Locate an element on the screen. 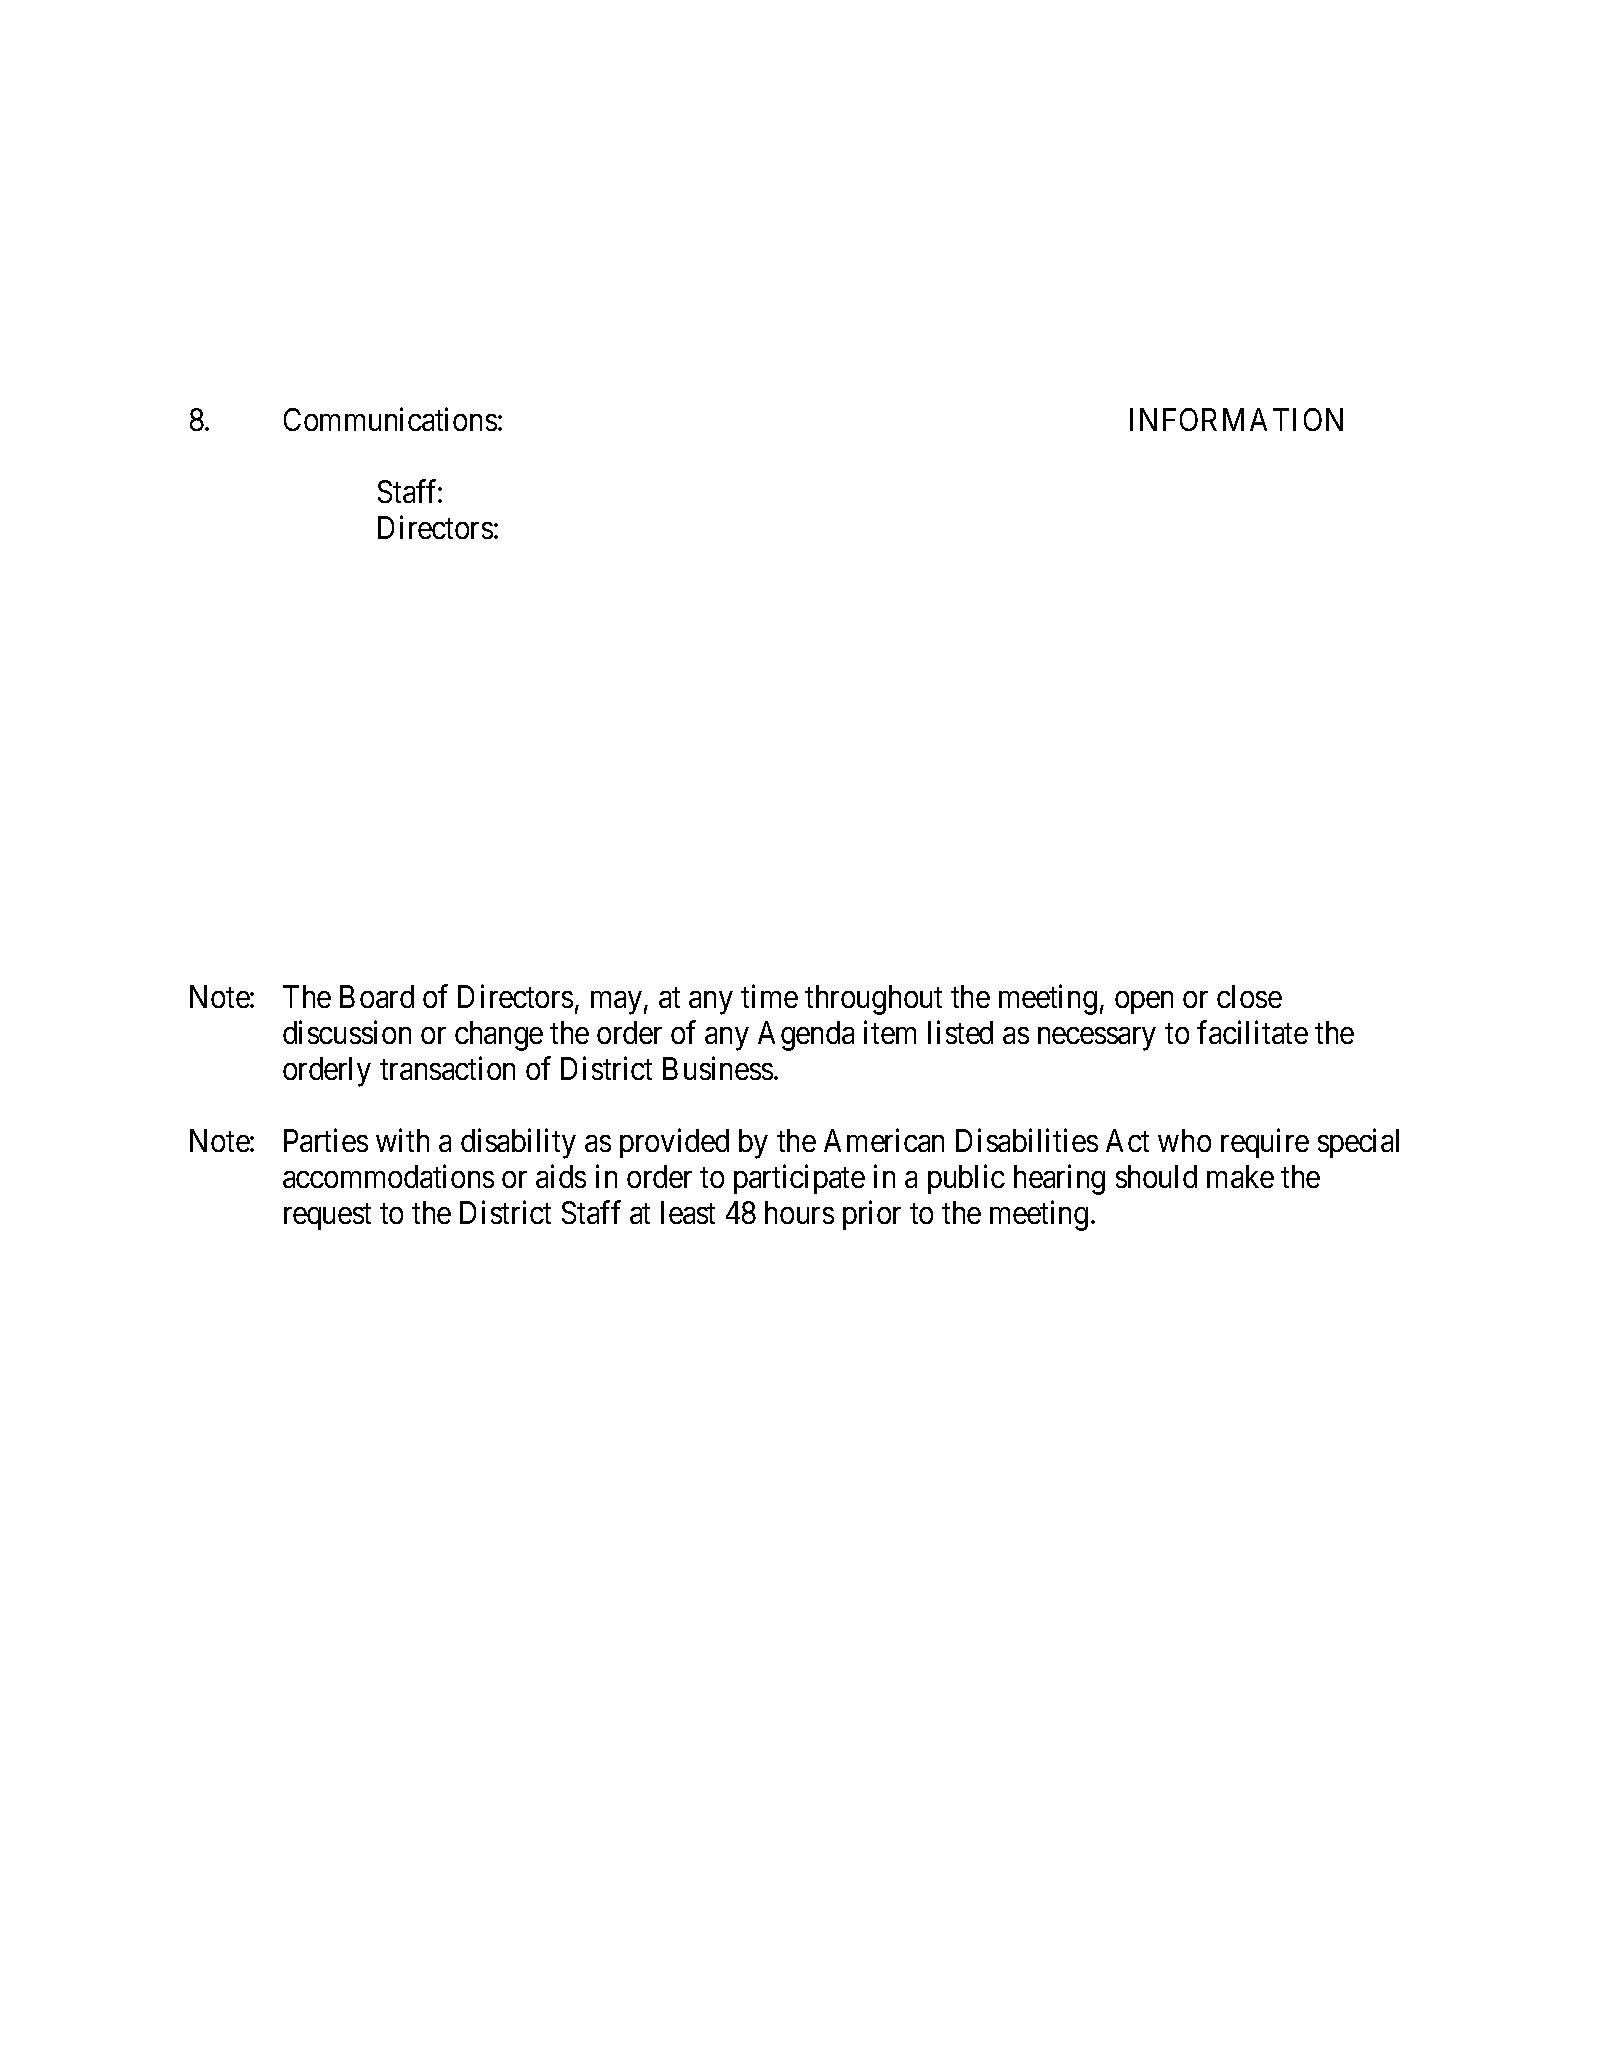  time is located at coordinates (769, 996).
